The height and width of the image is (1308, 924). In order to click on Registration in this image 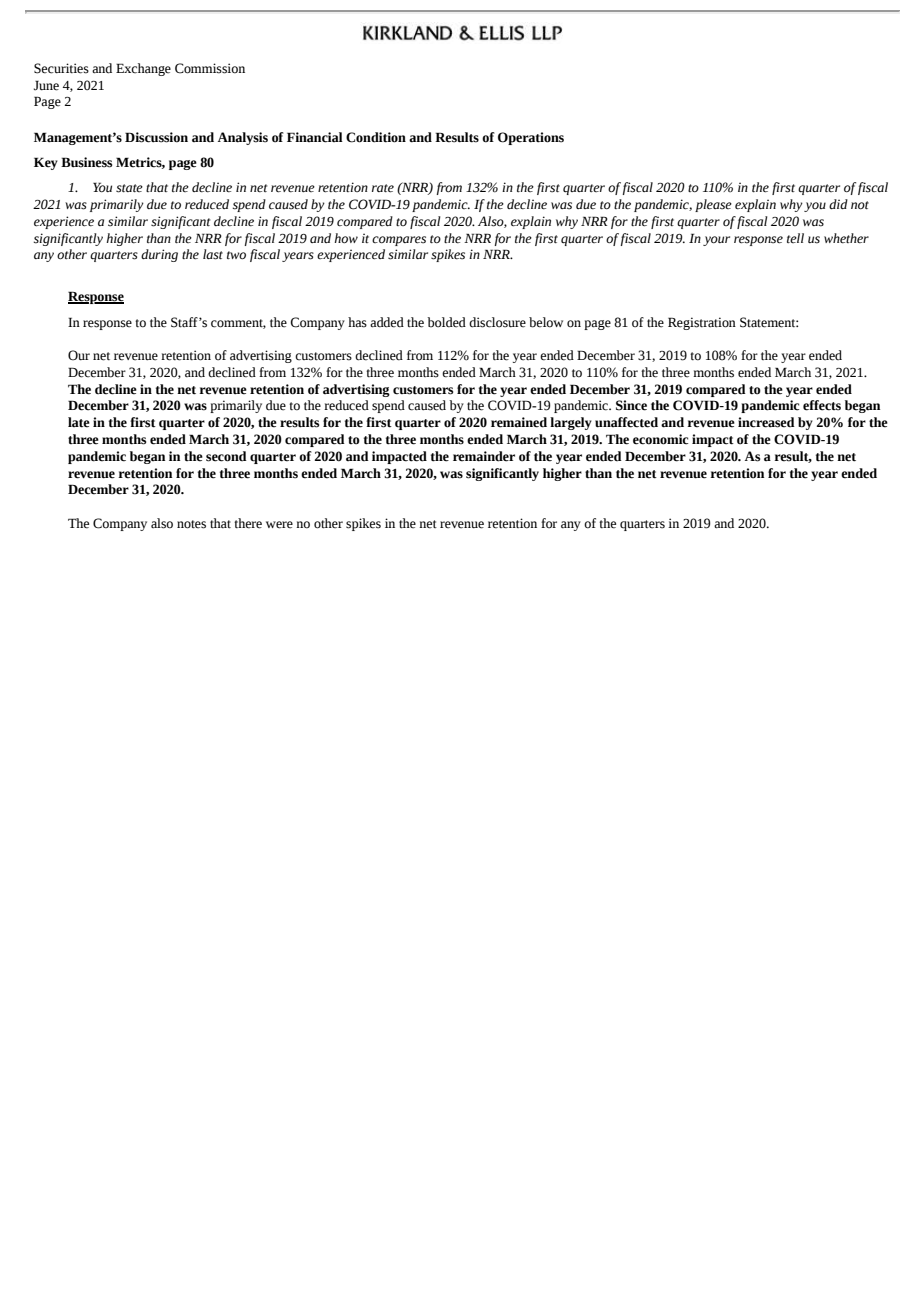, I will do `click(702, 323)`.
